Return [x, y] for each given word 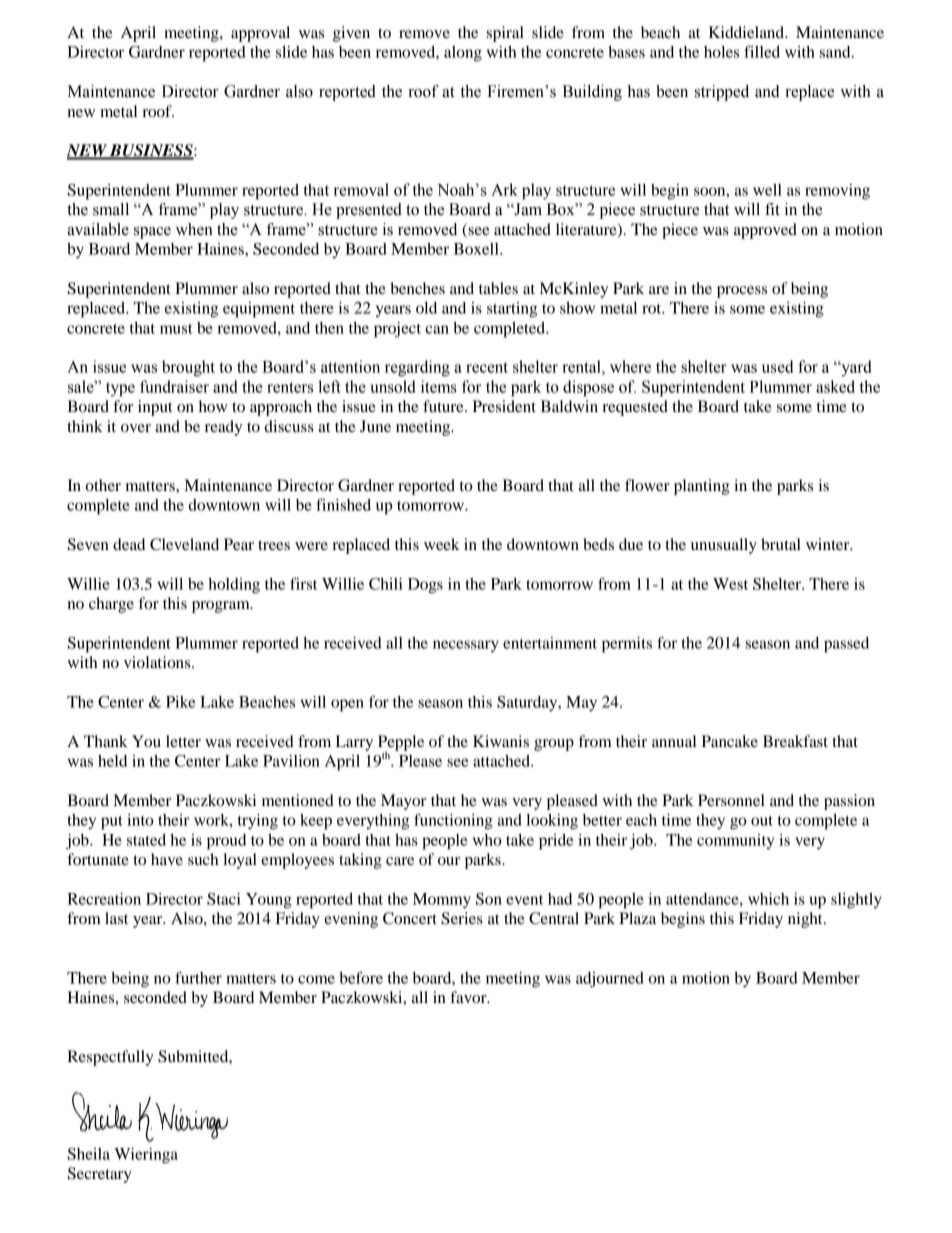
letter [183, 741]
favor [469, 997]
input [155, 408]
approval [260, 34]
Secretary [100, 1175]
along [463, 54]
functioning [453, 821]
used [777, 366]
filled [762, 51]
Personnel [731, 800]
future [444, 406]
